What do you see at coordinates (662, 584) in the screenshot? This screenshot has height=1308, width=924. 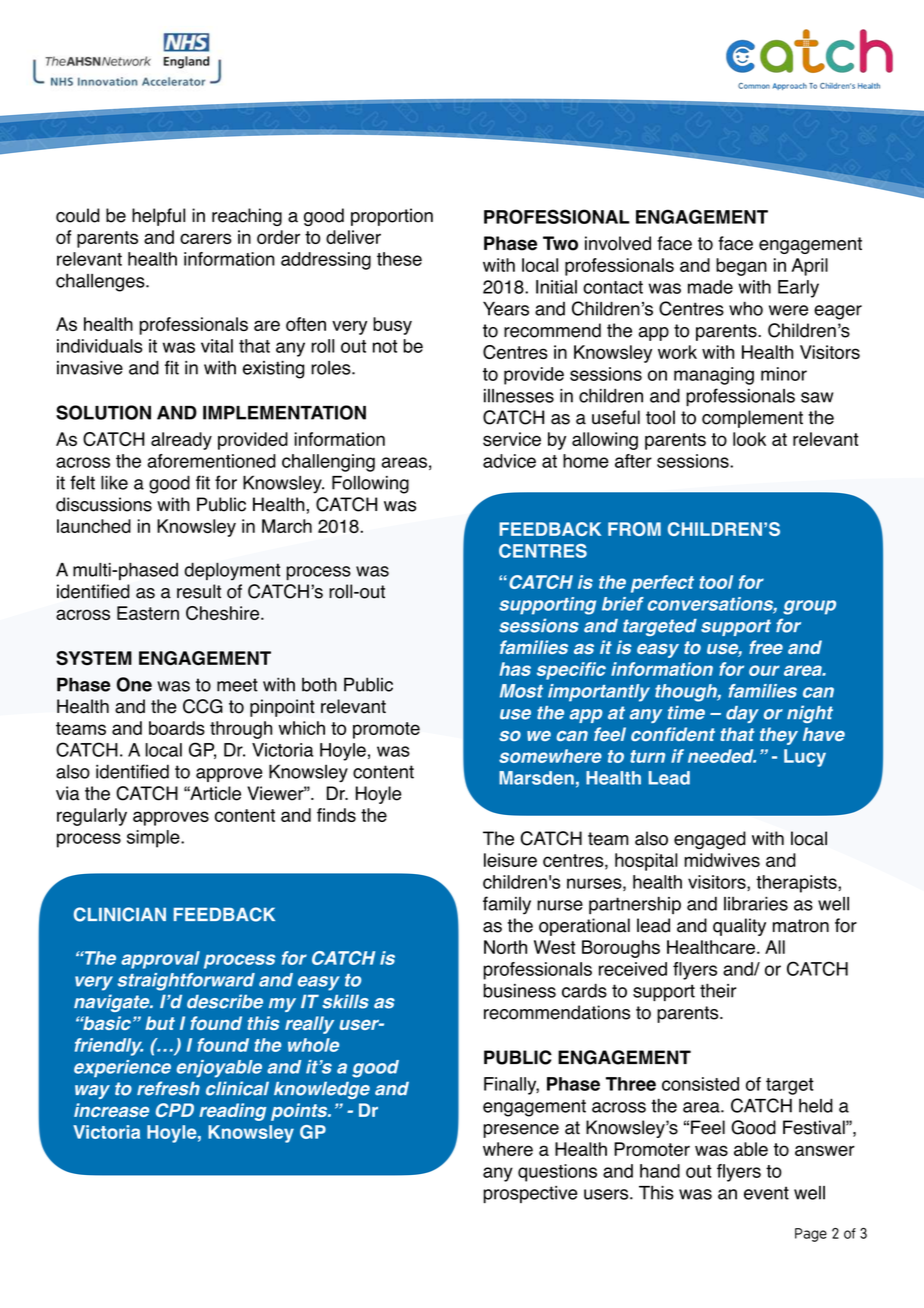 I see `perfect` at bounding box center [662, 584].
